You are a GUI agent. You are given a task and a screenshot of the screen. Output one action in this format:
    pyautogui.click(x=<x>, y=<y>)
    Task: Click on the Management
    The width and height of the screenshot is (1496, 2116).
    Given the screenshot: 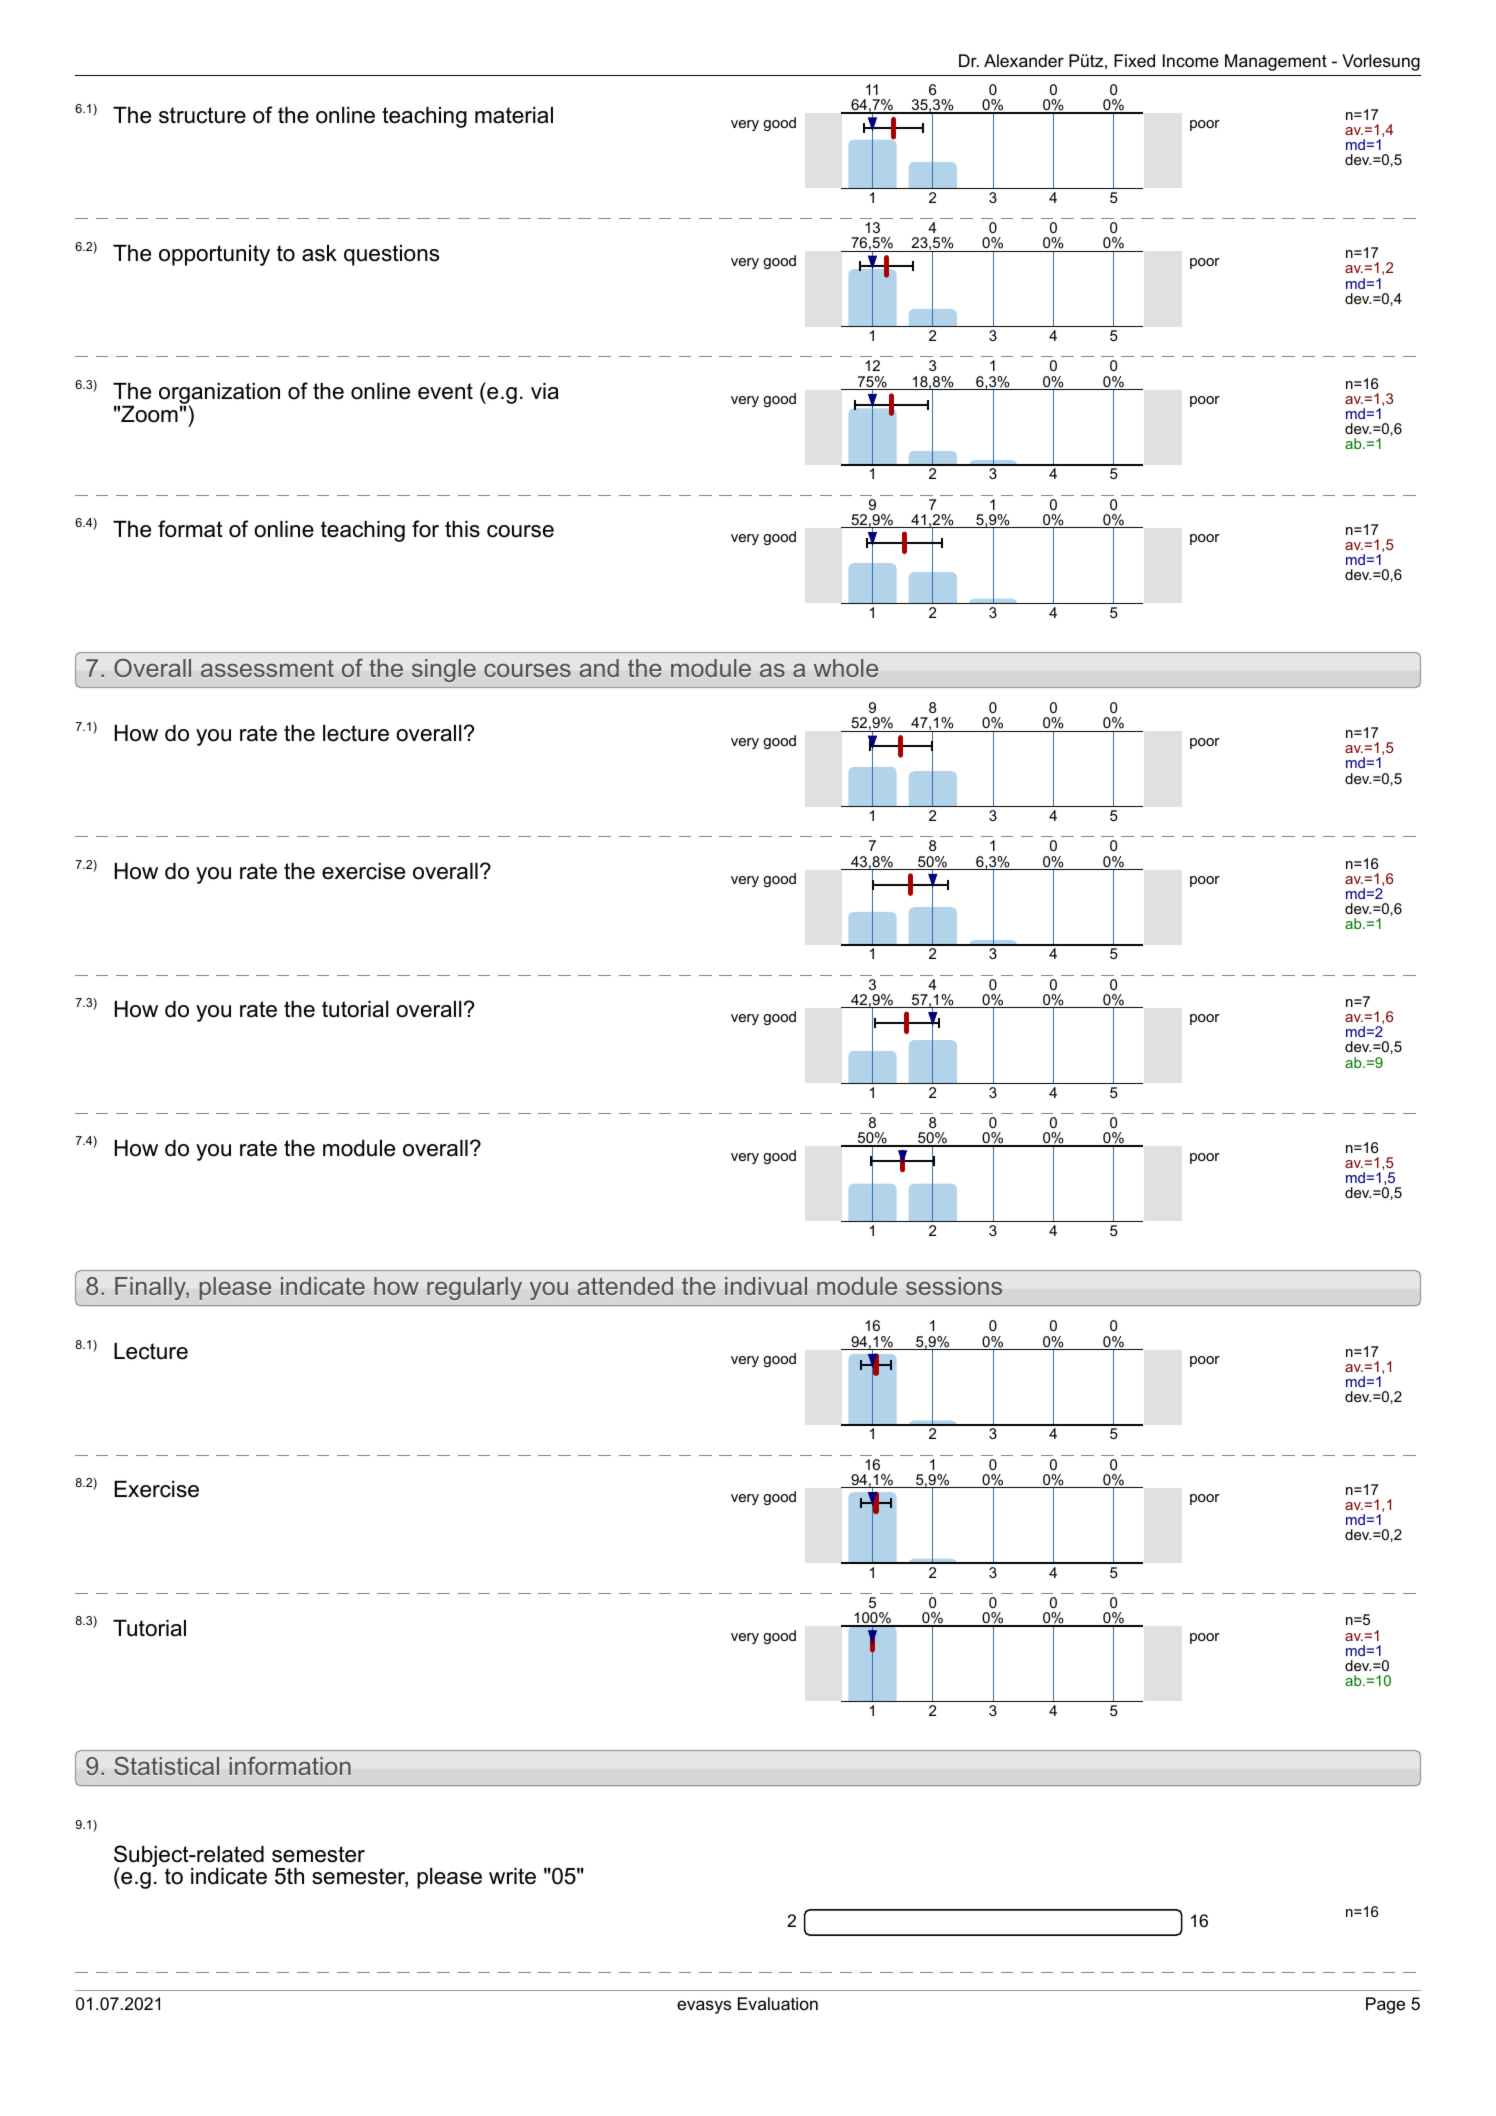 What is the action you would take?
    pyautogui.click(x=1276, y=62)
